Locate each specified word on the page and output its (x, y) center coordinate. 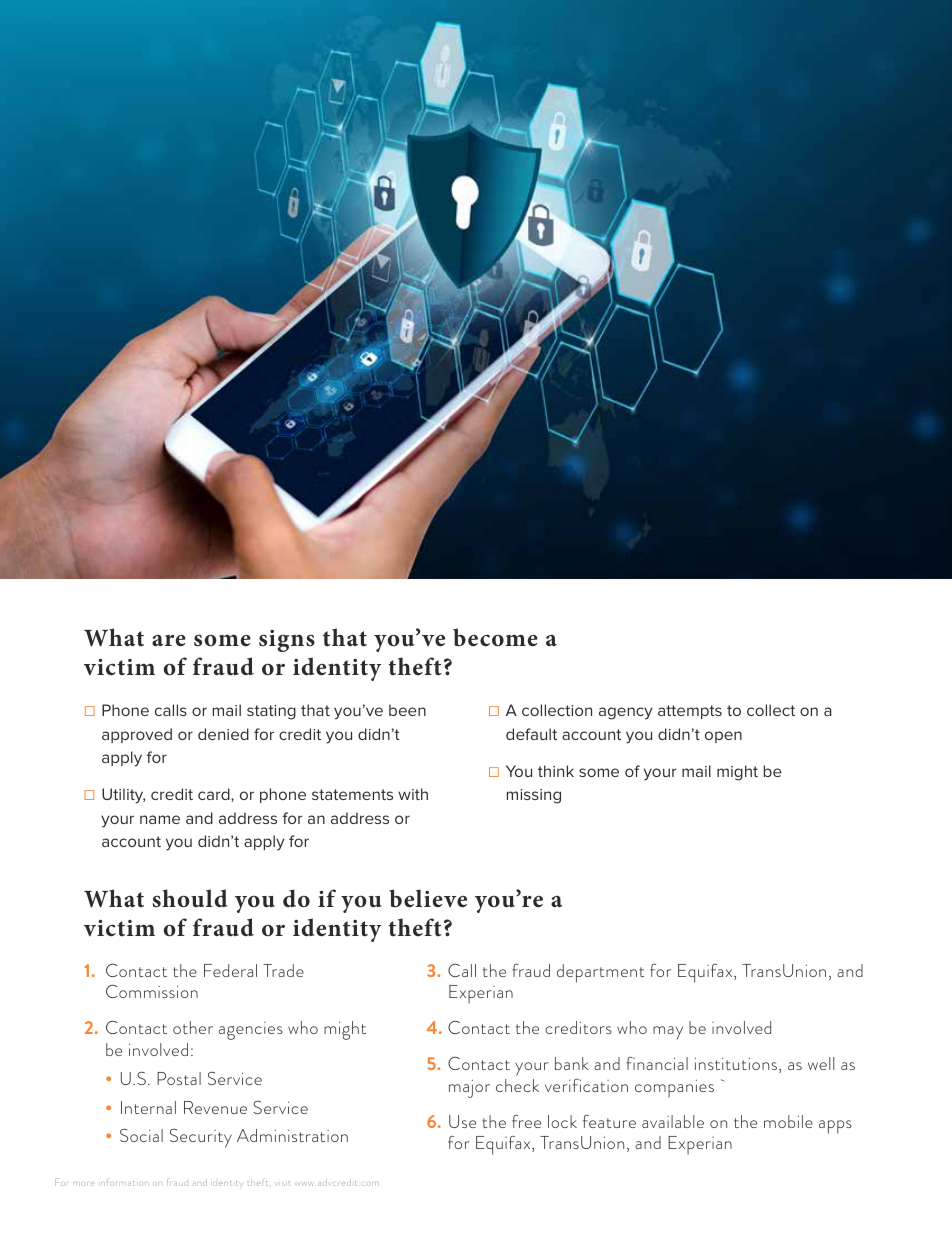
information (123, 1182)
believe (428, 898)
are (169, 640)
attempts (690, 712)
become (495, 637)
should (190, 898)
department (600, 973)
